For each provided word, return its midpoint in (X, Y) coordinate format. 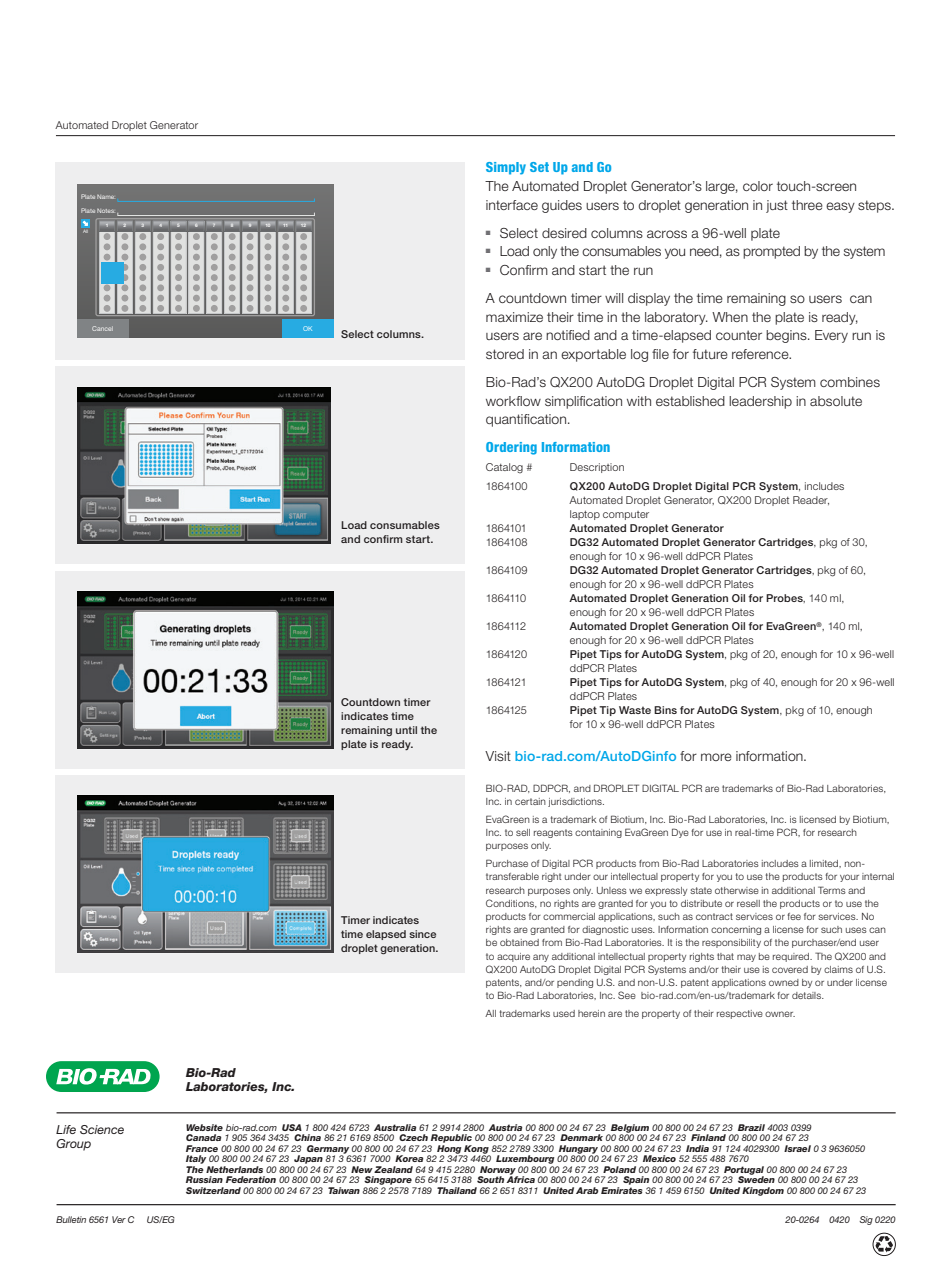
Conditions (511, 903)
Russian (204, 1179)
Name (105, 197)
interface (512, 205)
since (422, 934)
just (777, 206)
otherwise (737, 890)
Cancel (102, 328)
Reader (811, 500)
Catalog (504, 468)
